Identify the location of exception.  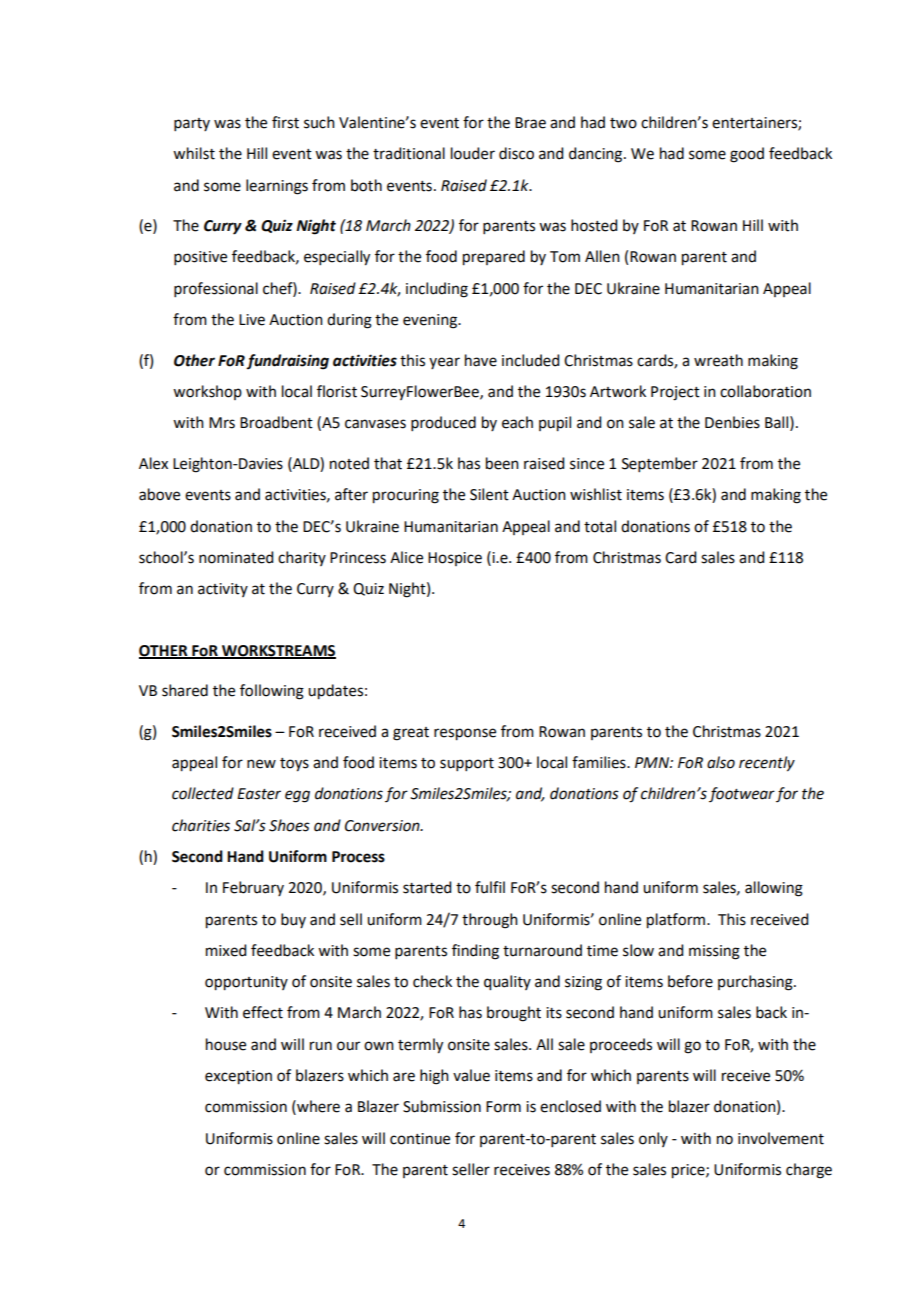
(238, 1077).
